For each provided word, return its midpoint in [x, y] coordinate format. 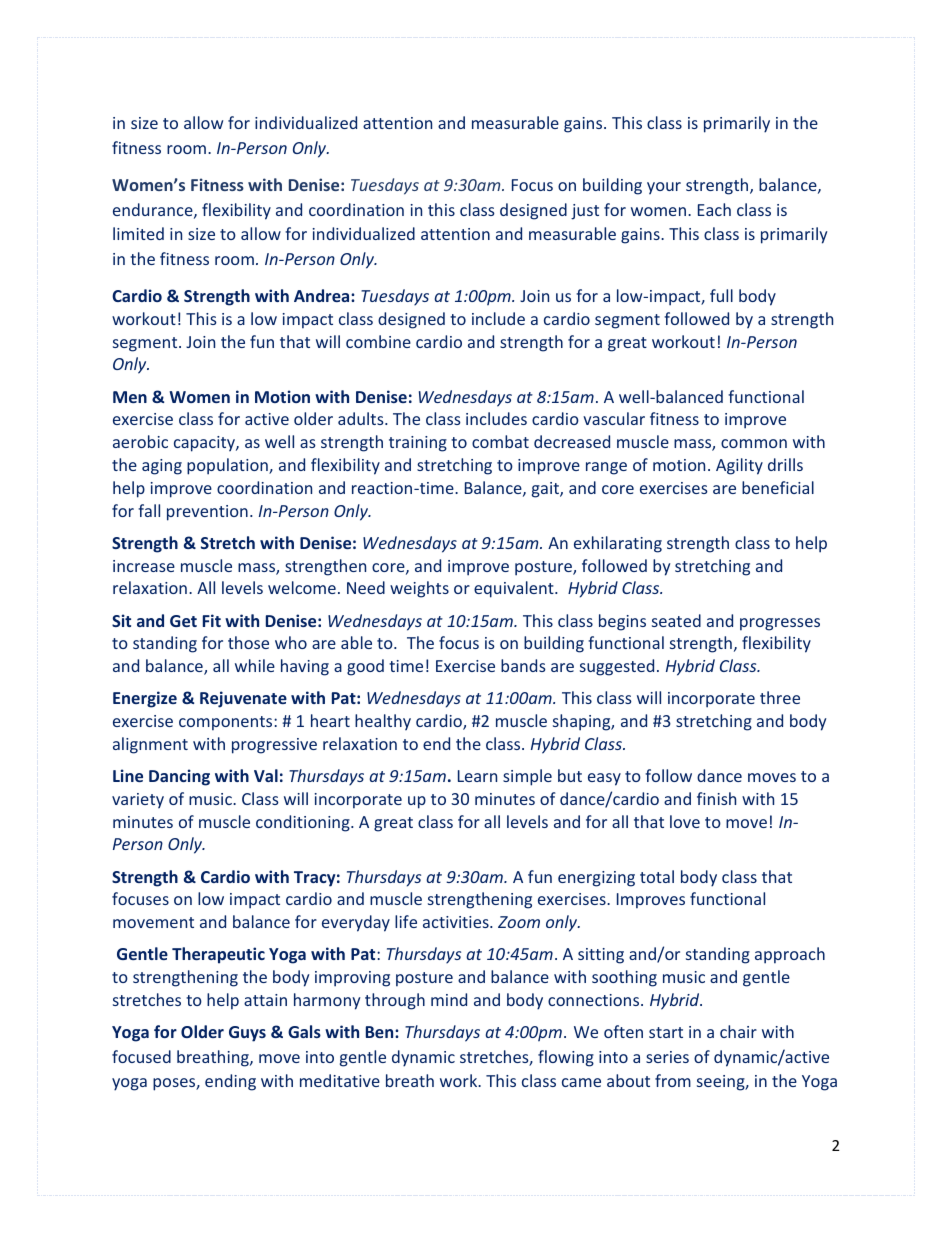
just [585, 212]
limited [138, 233]
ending [230, 1082]
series [667, 1057]
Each [714, 209]
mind [449, 999]
